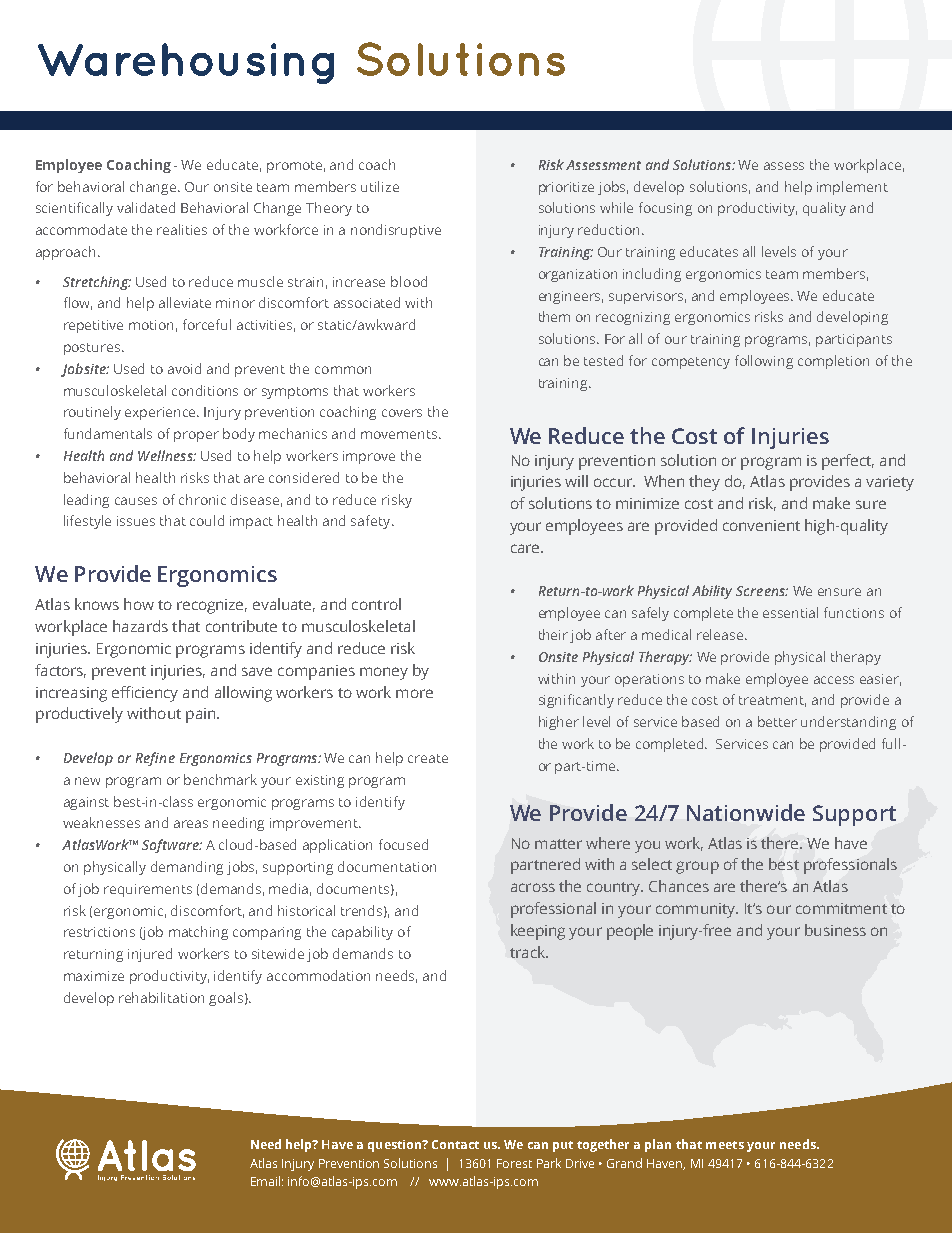  What do you see at coordinates (161, 997) in the document?
I see `rehabilitation` at bounding box center [161, 997].
